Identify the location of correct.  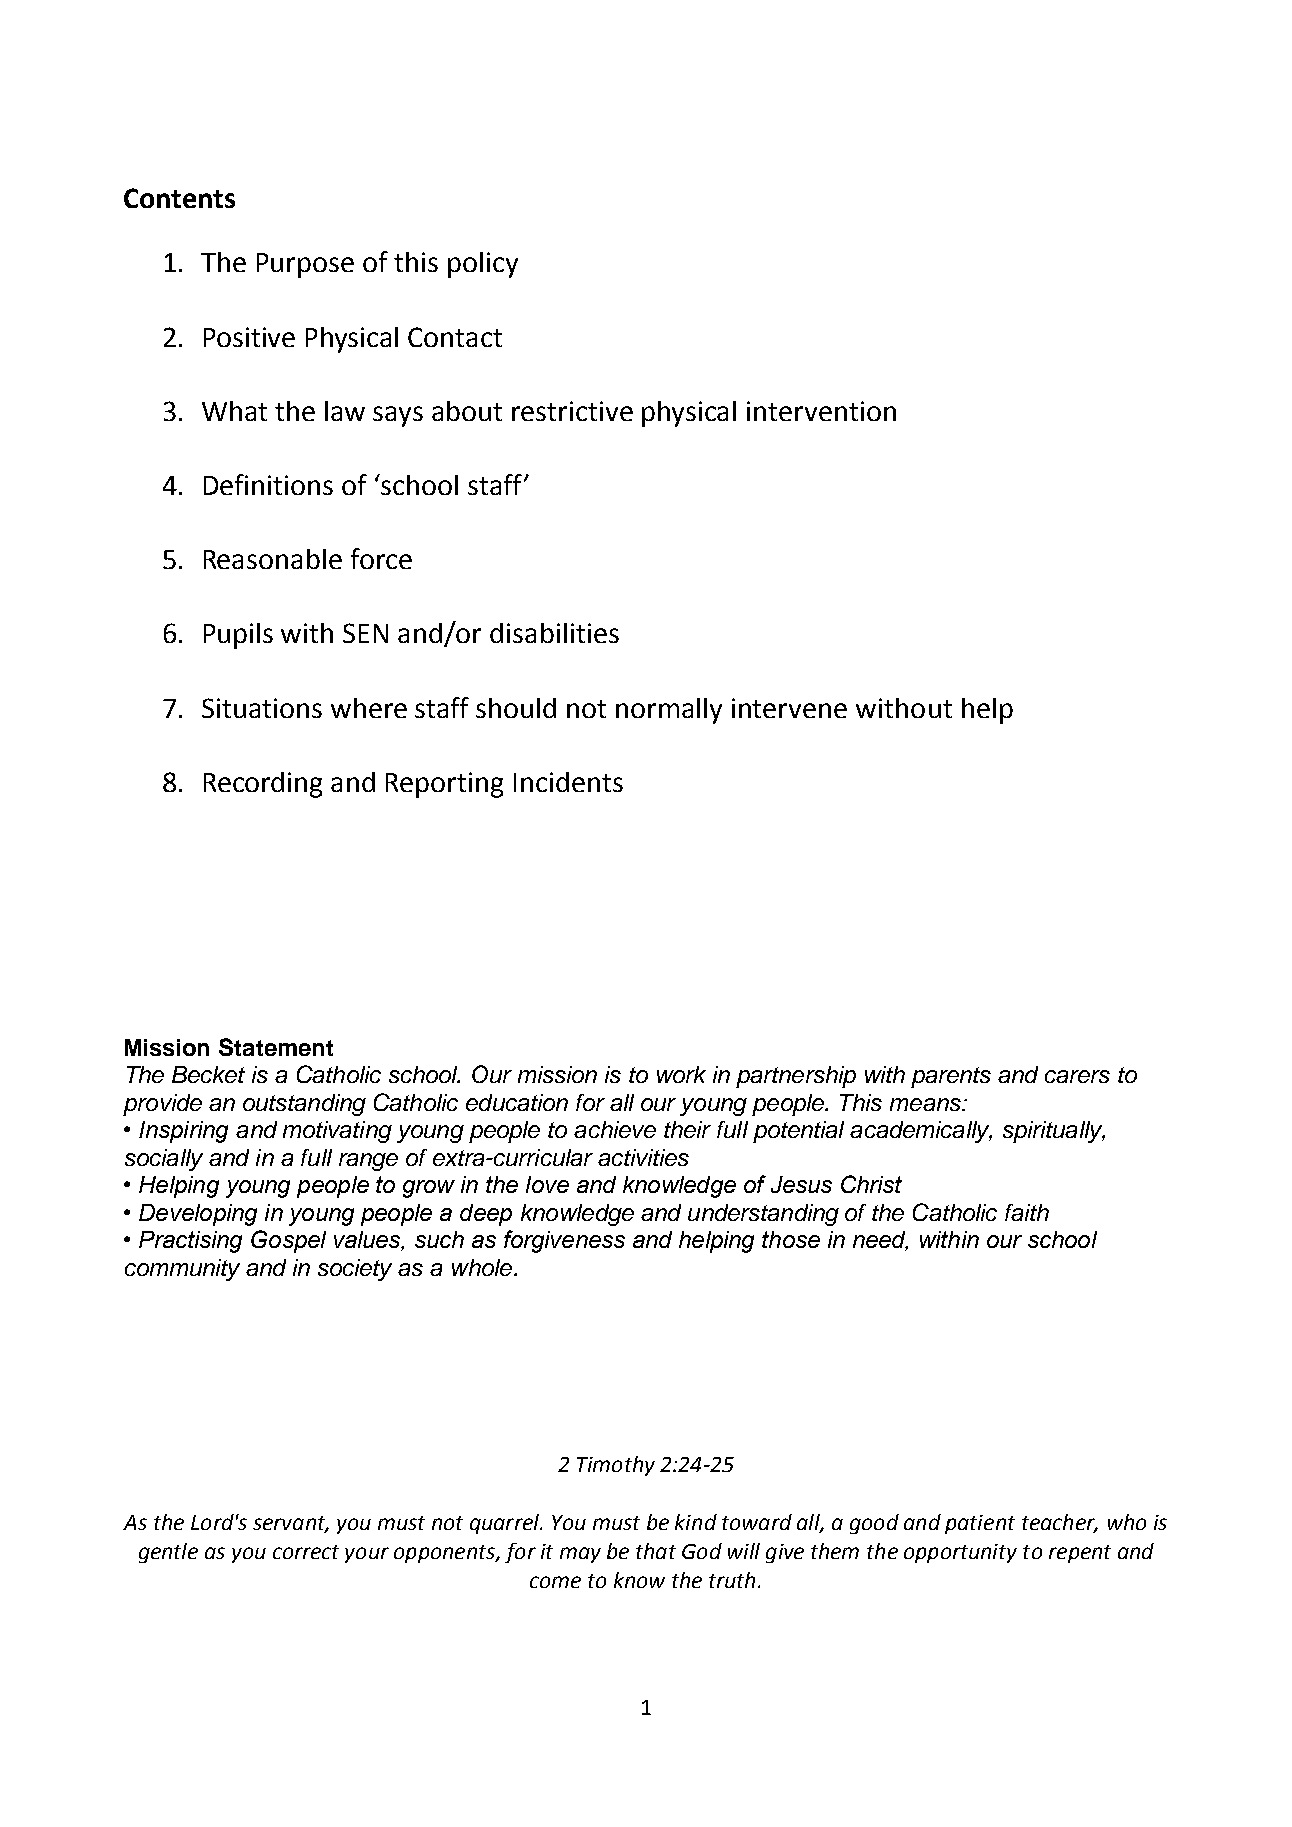
(306, 1552).
